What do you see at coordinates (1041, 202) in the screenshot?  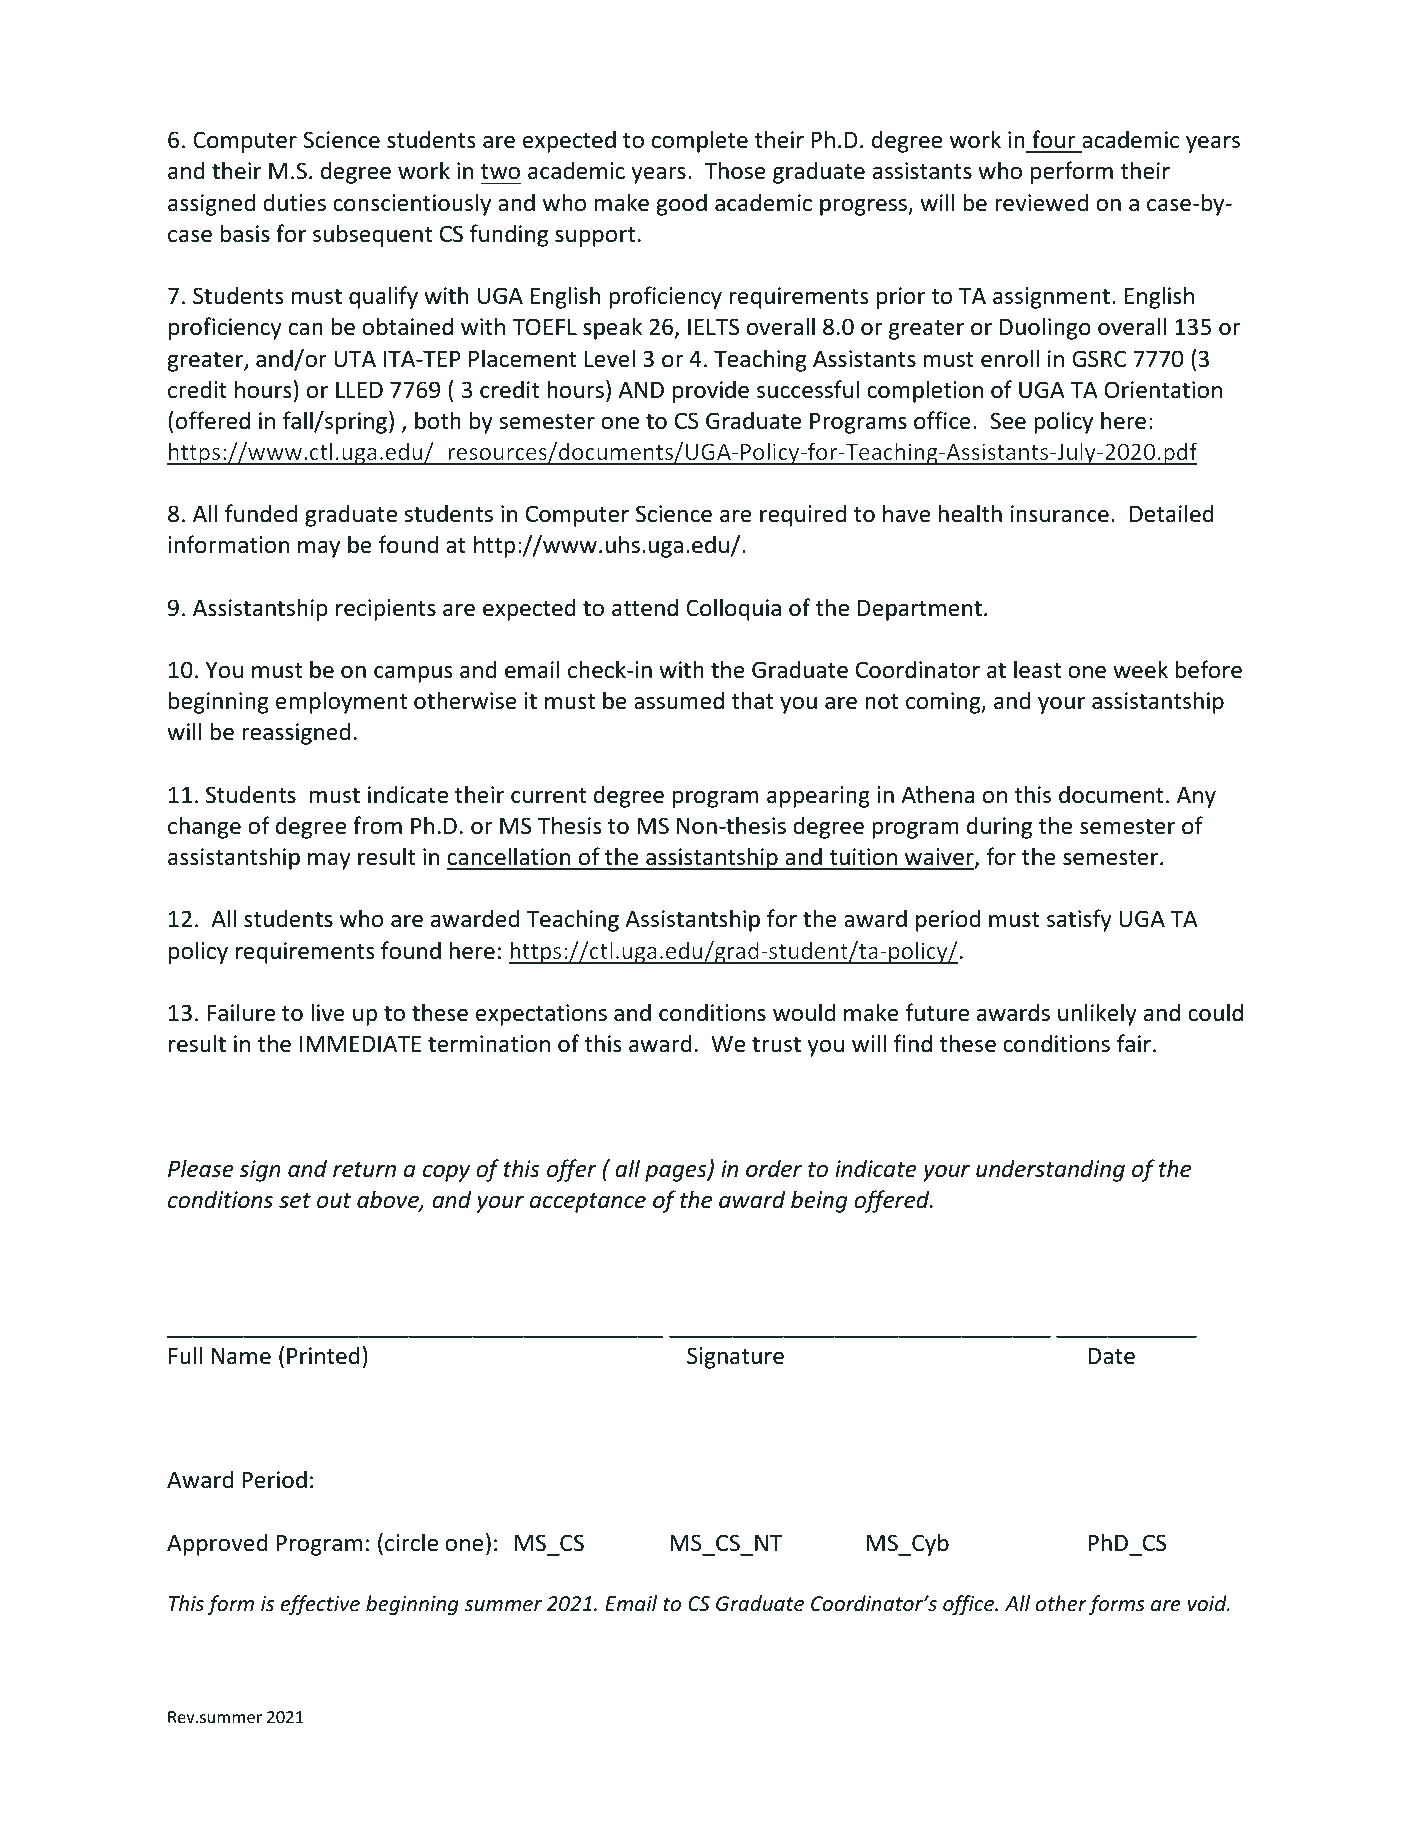 I see `reviewed` at bounding box center [1041, 202].
